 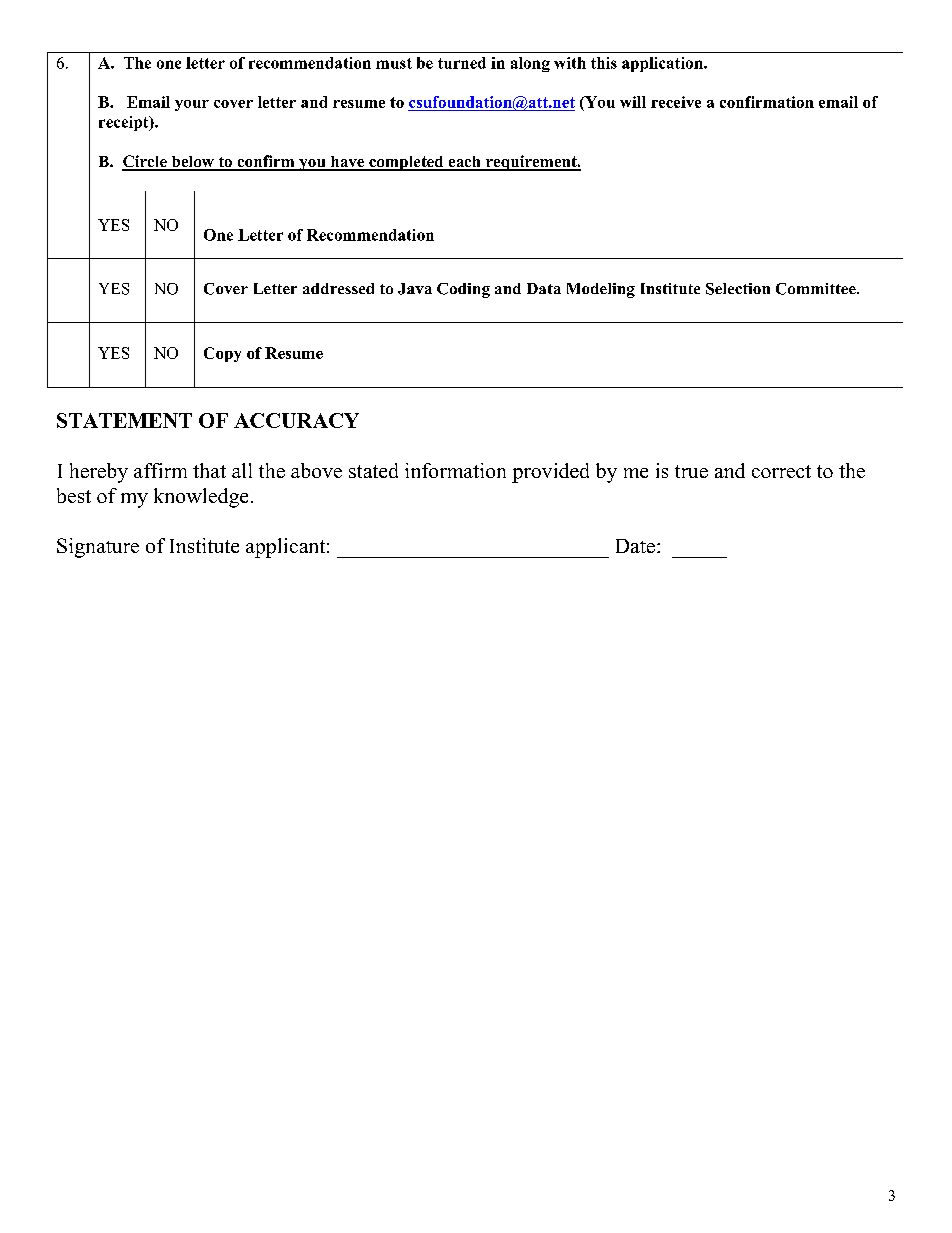 I want to click on each, so click(x=464, y=163).
